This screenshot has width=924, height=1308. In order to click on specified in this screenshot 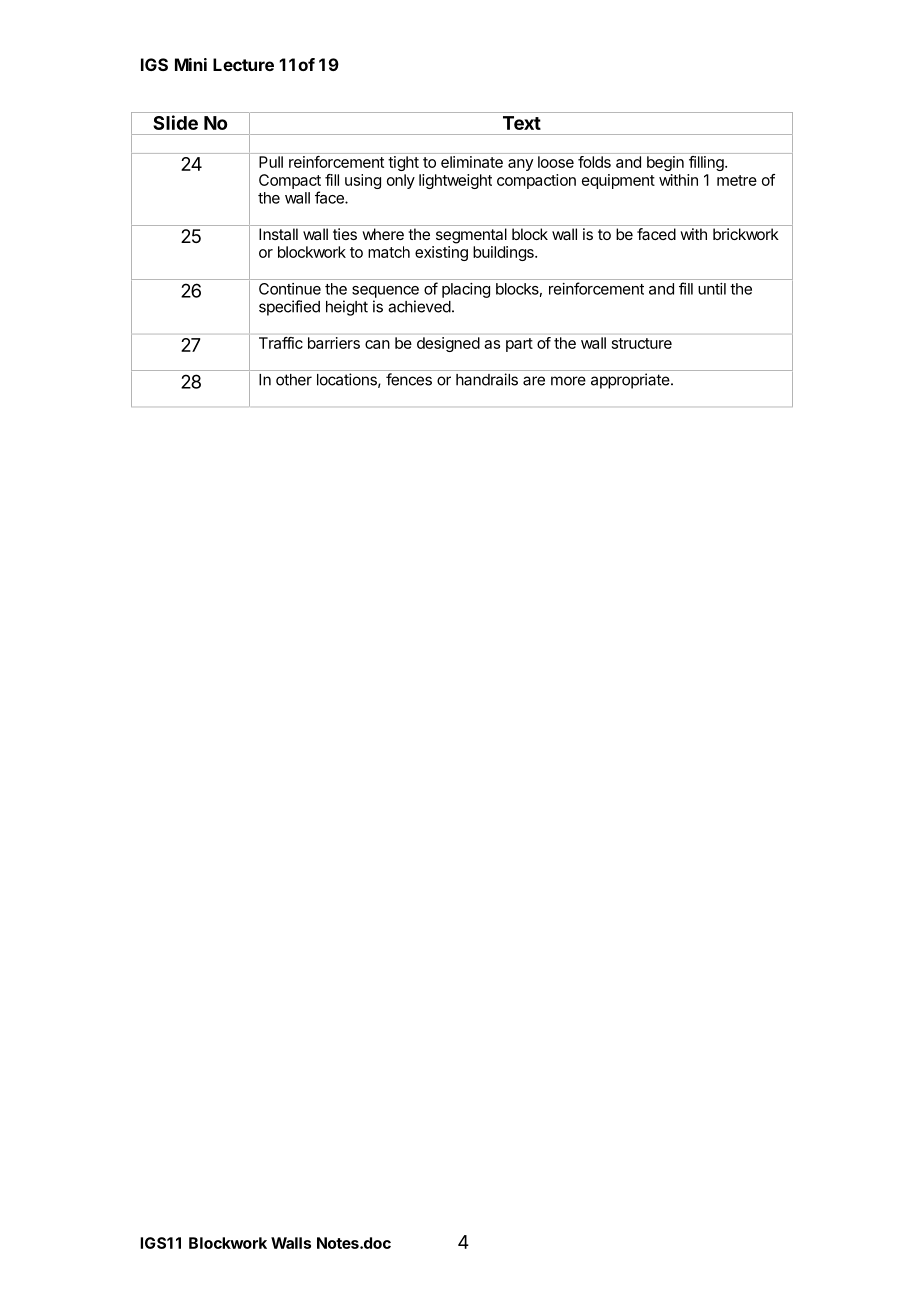, I will do `click(289, 308)`.
